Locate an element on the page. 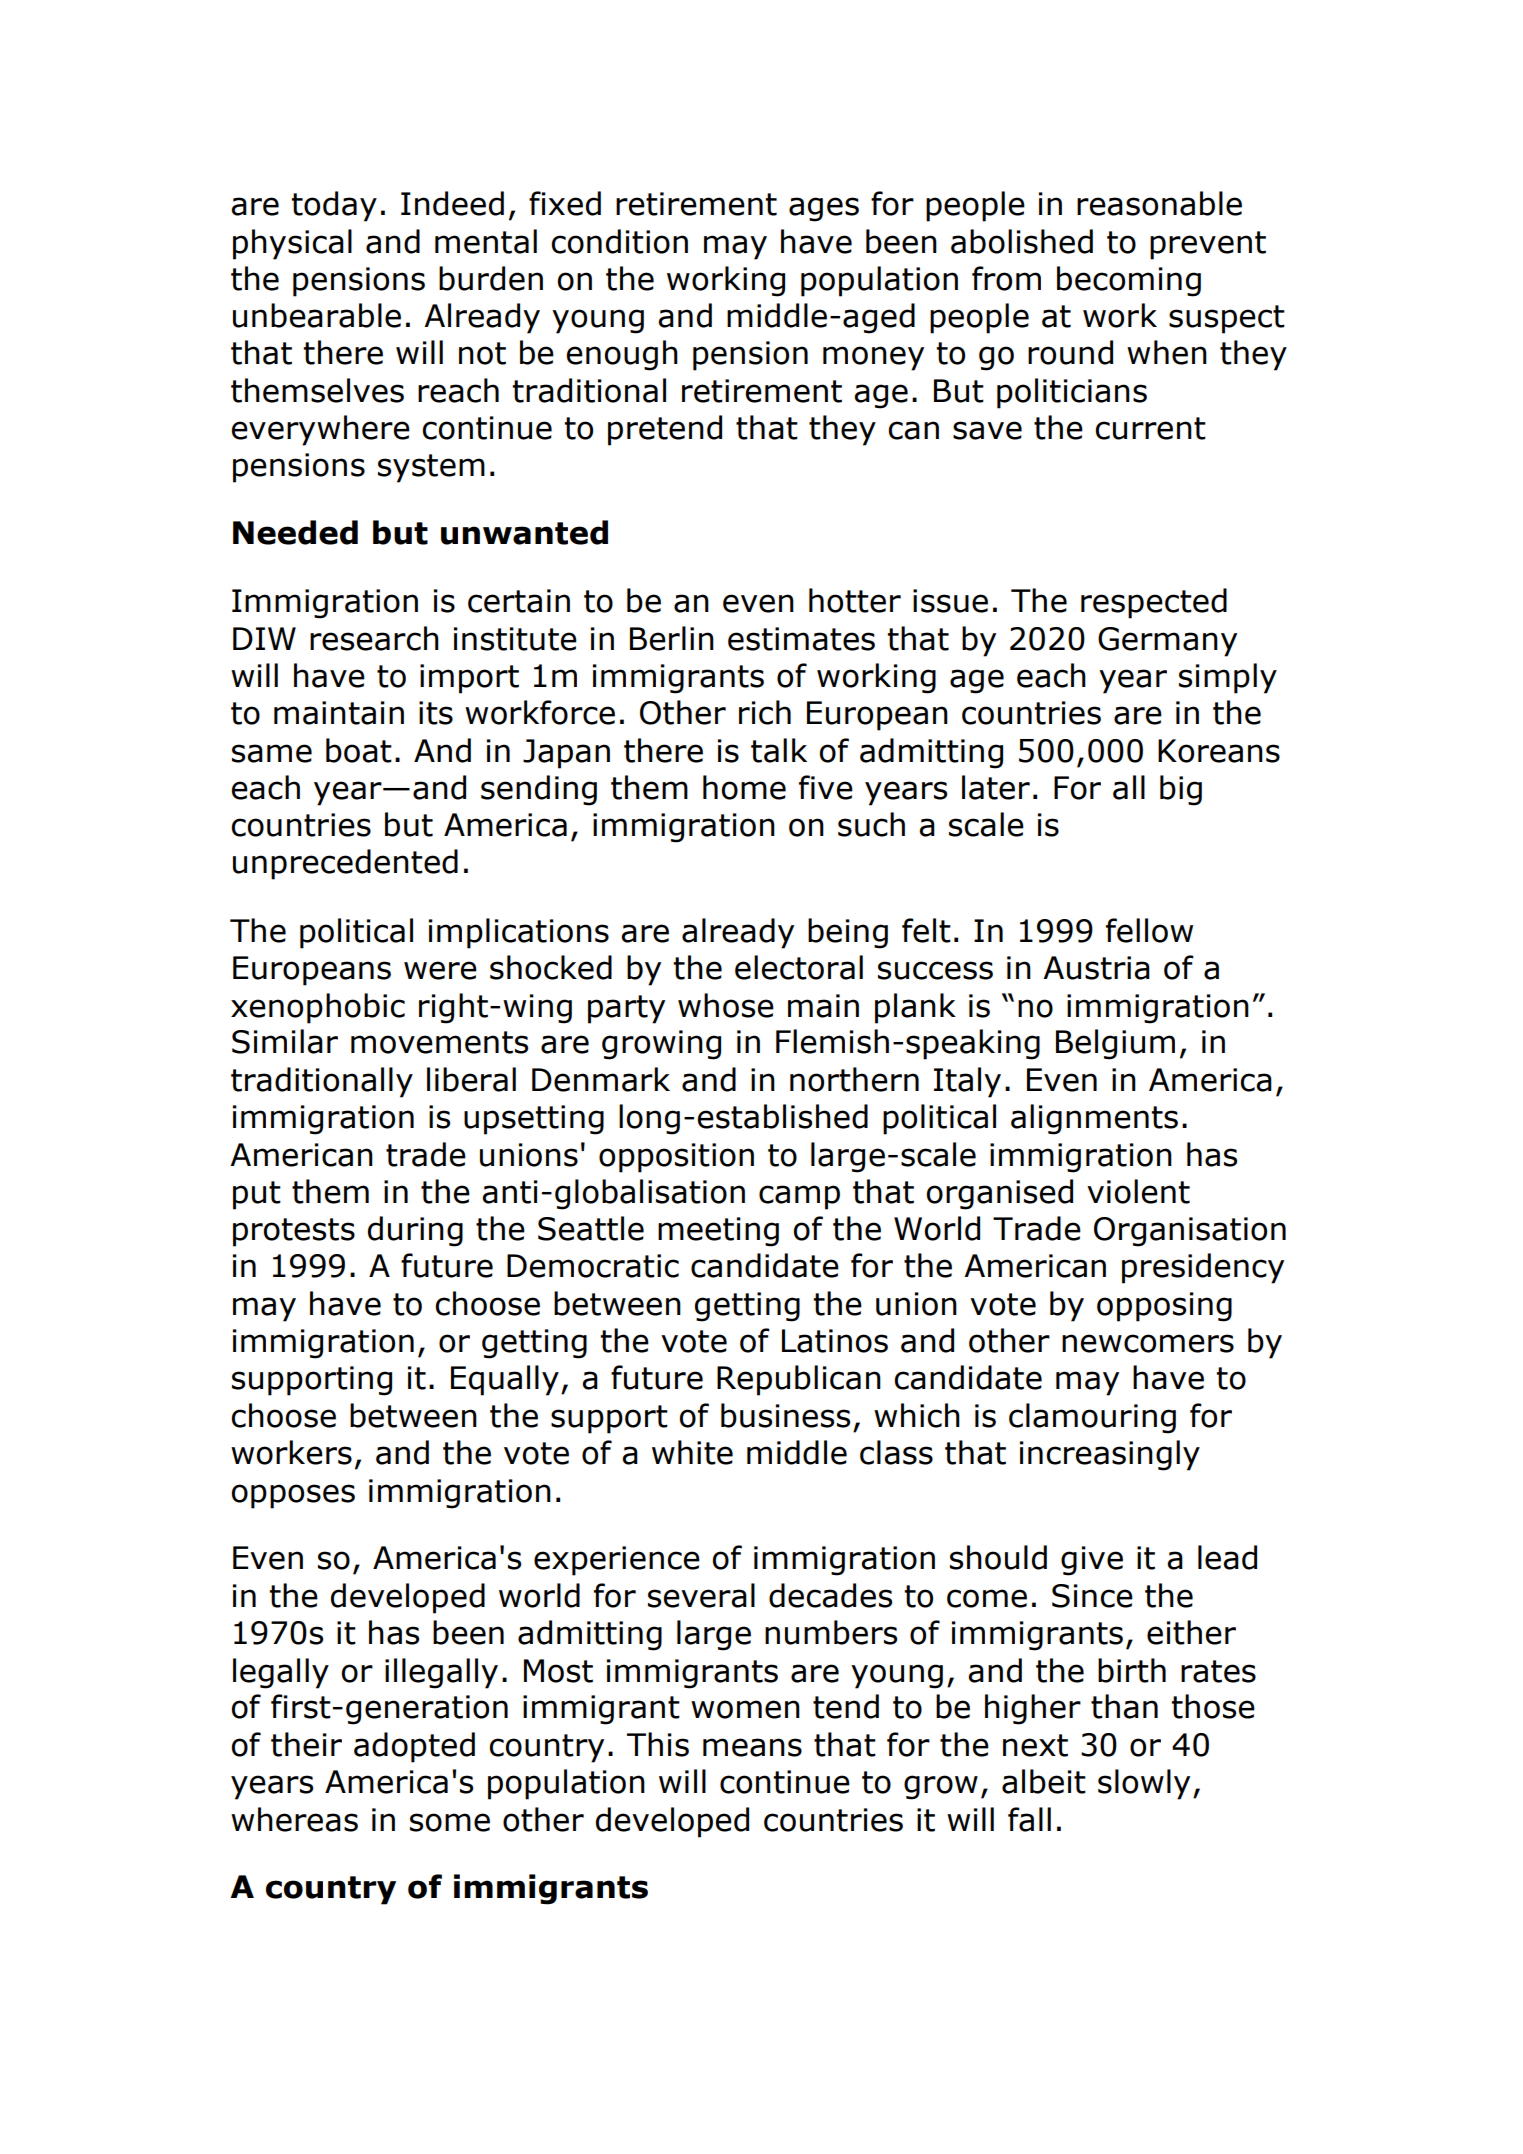 This image has height=2154, width=1523. today is located at coordinates (334, 206).
